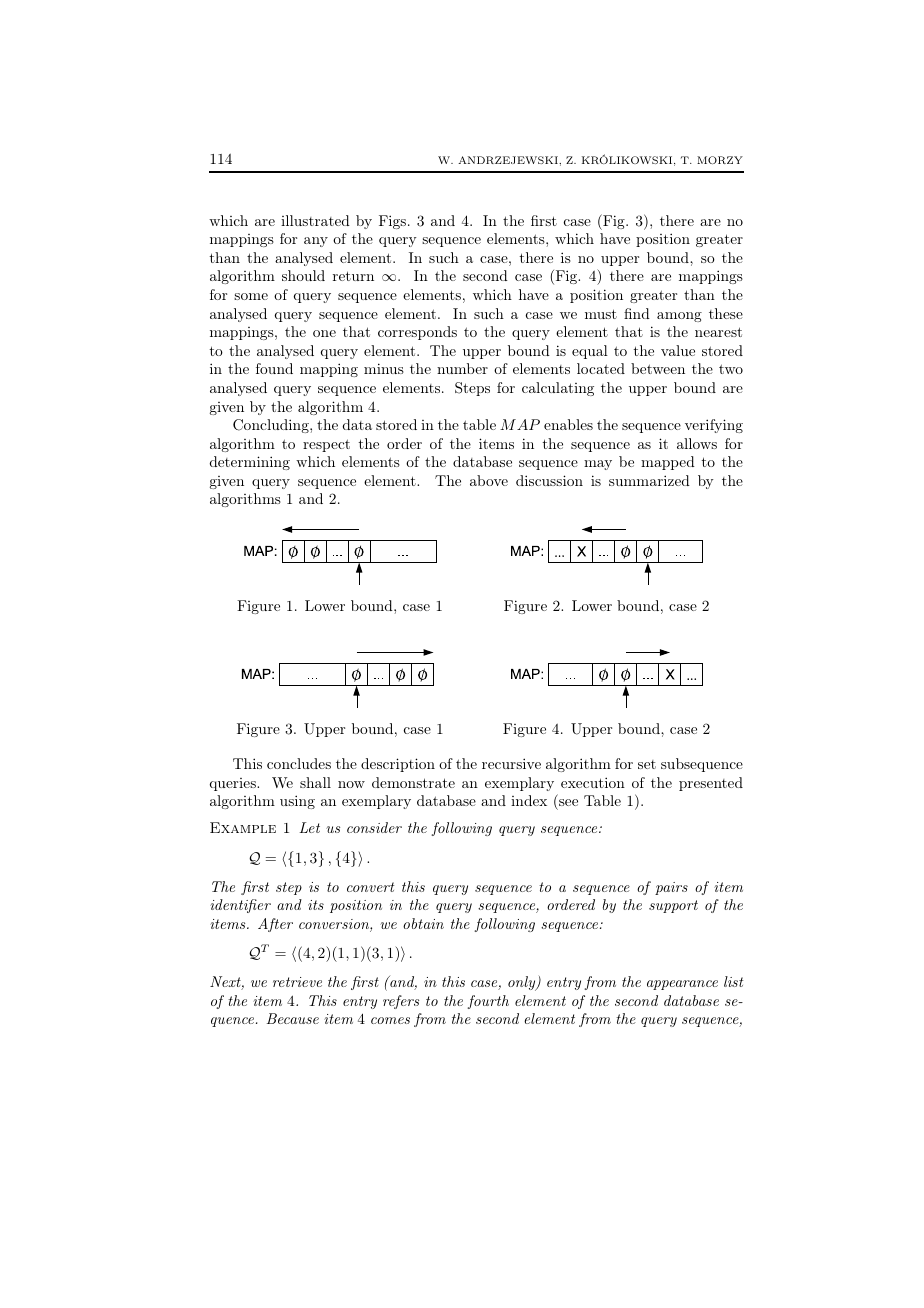 The image size is (924, 1308). What do you see at coordinates (679, 317) in the document?
I see `among` at bounding box center [679, 317].
